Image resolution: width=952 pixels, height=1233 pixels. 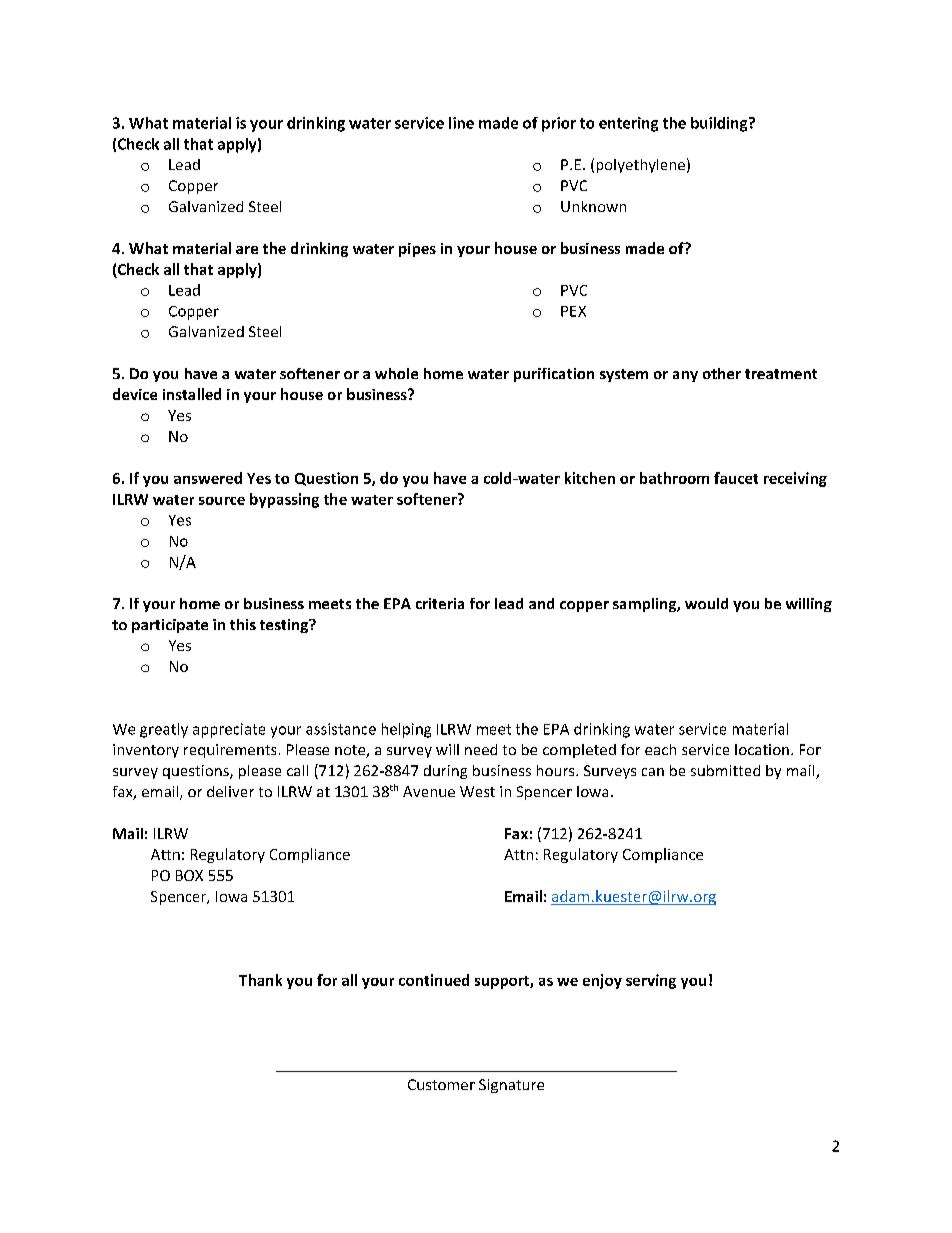 What do you see at coordinates (247, 250) in the page?
I see `are` at bounding box center [247, 250].
